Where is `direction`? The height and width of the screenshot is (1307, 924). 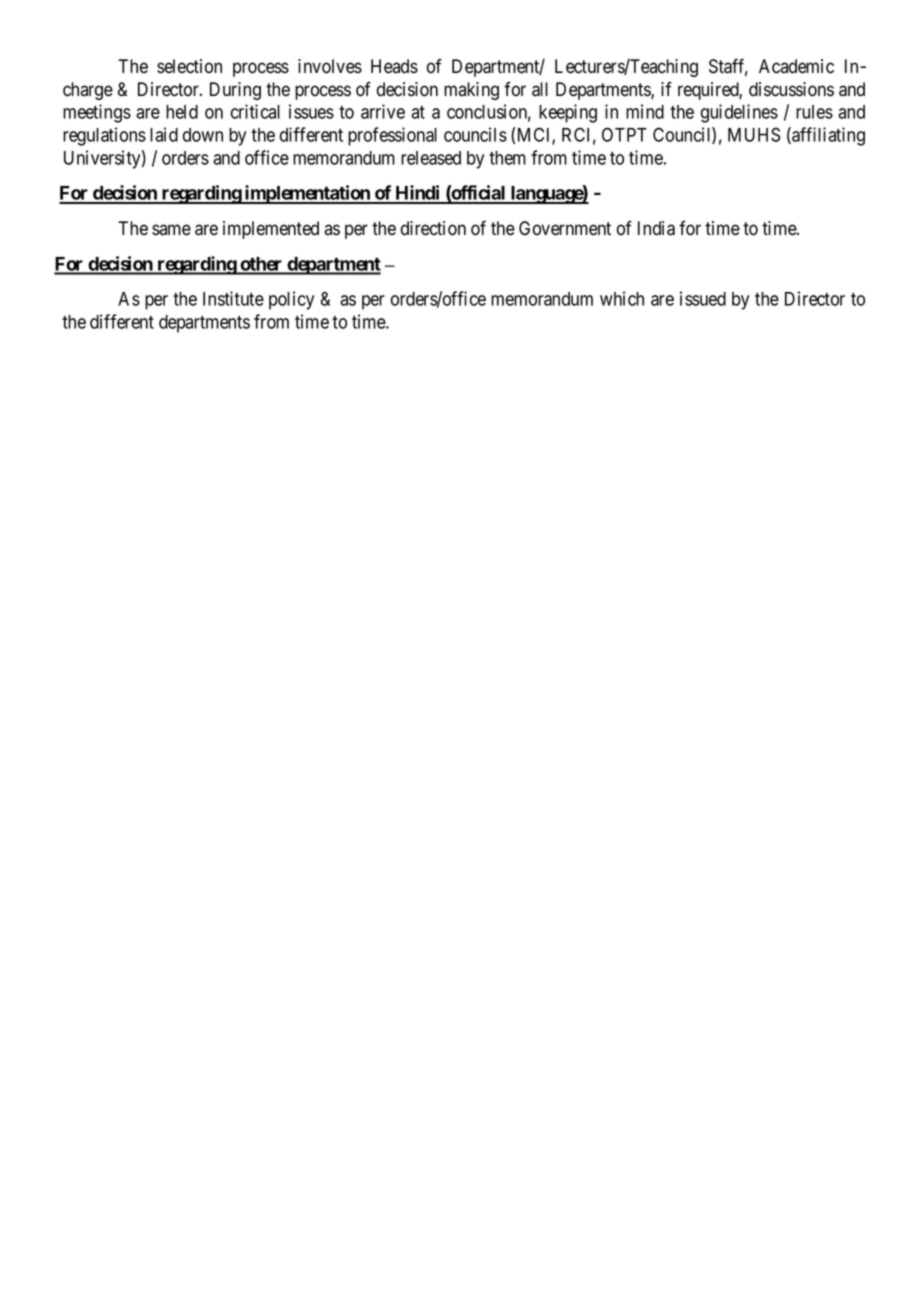
direction is located at coordinates (433, 228).
